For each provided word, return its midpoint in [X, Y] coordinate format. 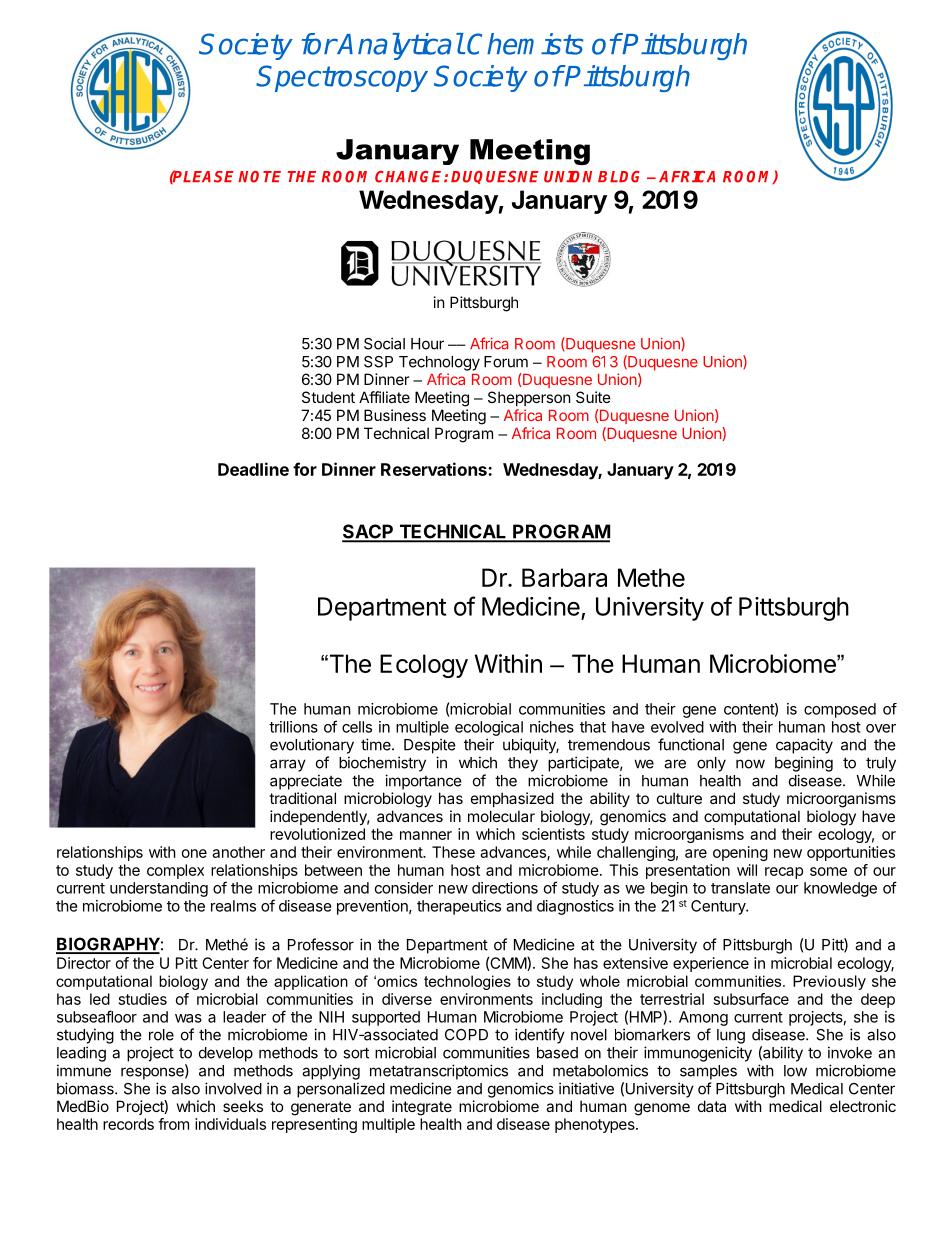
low [795, 1071]
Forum [506, 362]
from [173, 1124]
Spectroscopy [342, 78]
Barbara [564, 577]
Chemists [525, 44]
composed [840, 710]
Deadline [253, 469]
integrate [422, 1108]
